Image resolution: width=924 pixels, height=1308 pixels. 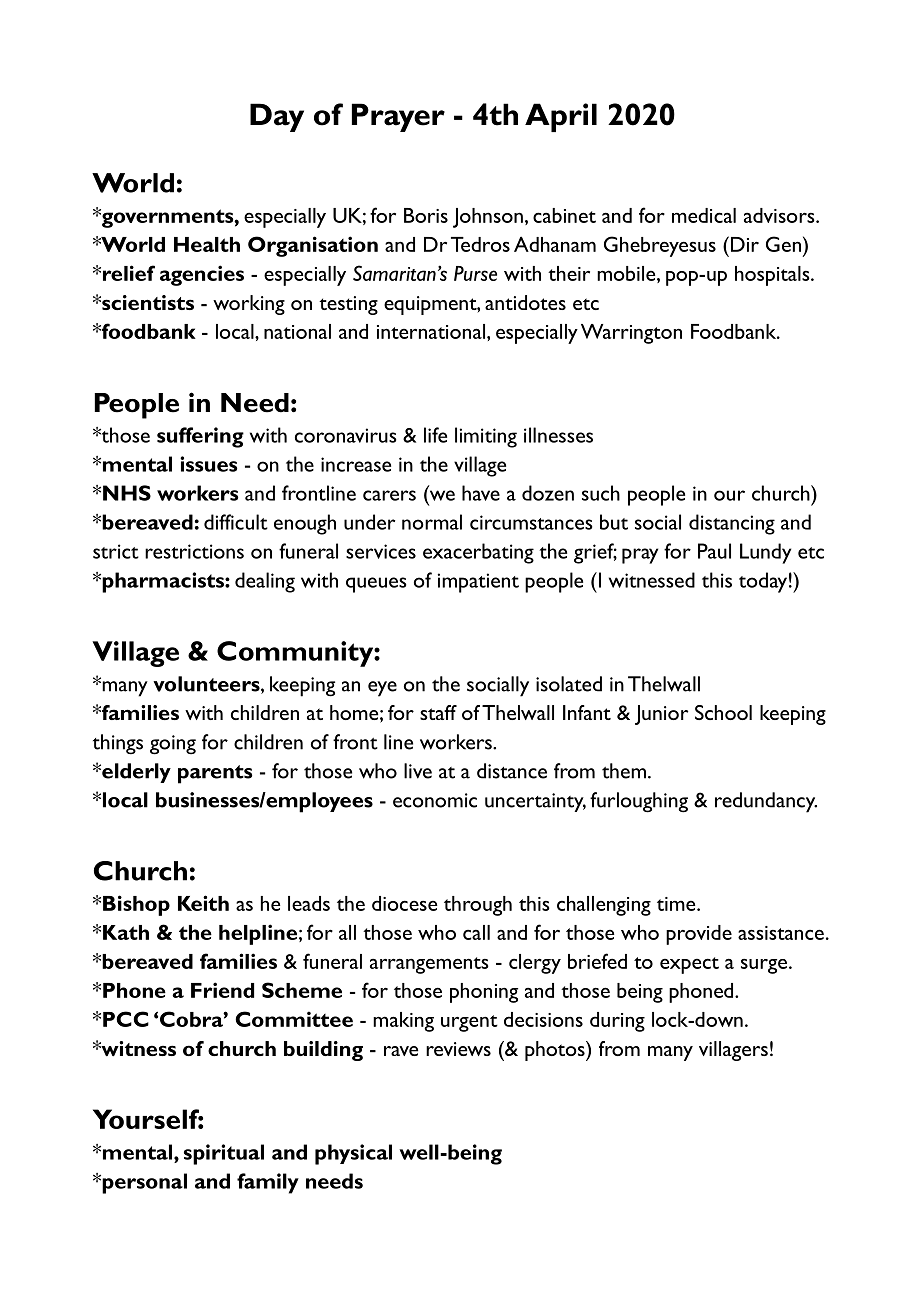 I want to click on spiritual, so click(x=224, y=1154).
